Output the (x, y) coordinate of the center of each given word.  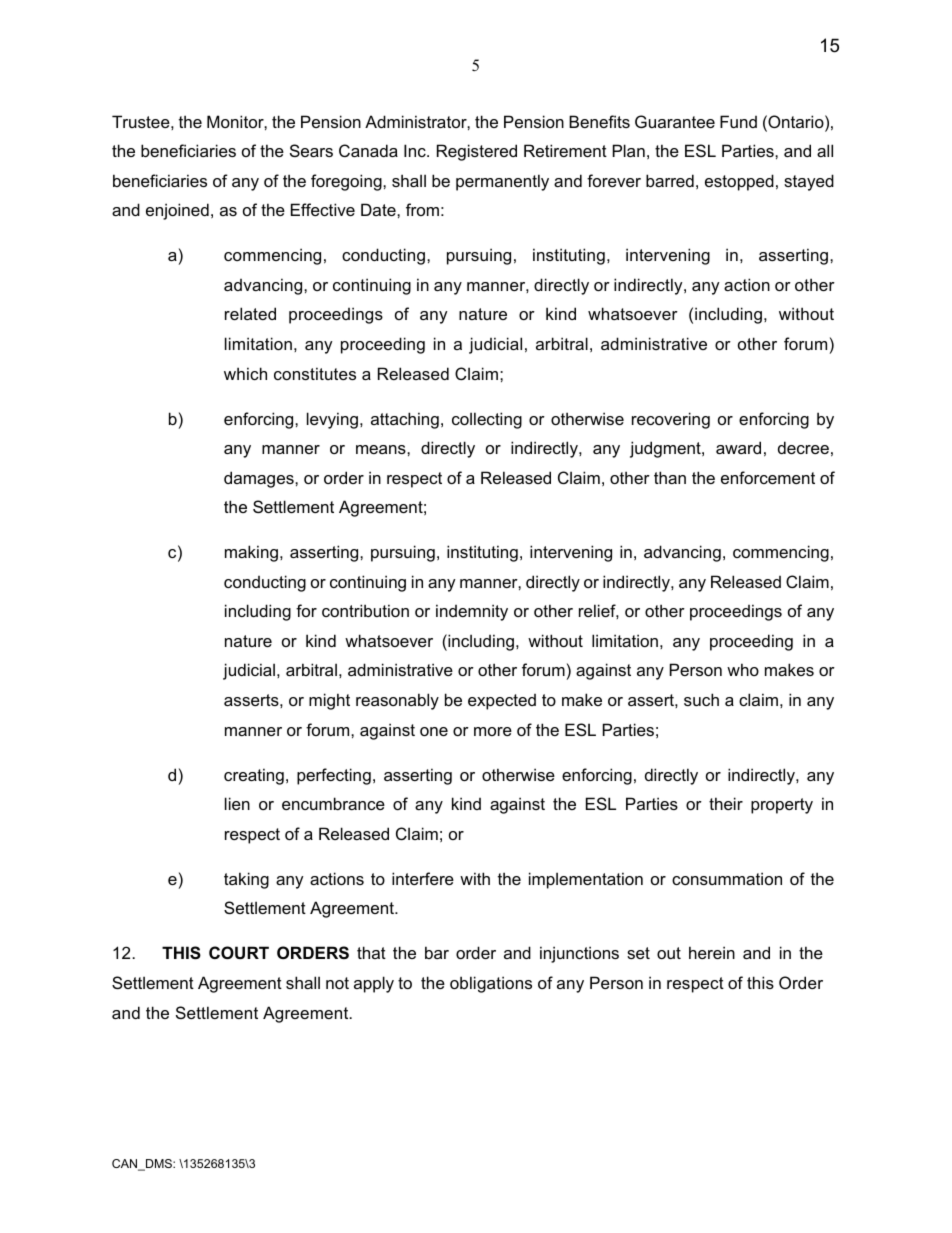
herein (712, 952)
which (245, 373)
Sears (311, 150)
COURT (239, 952)
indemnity (472, 612)
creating (254, 776)
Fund (738, 121)
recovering (671, 420)
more (493, 731)
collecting (487, 420)
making (251, 553)
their (726, 803)
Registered (477, 152)
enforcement (768, 477)
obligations (491, 984)
